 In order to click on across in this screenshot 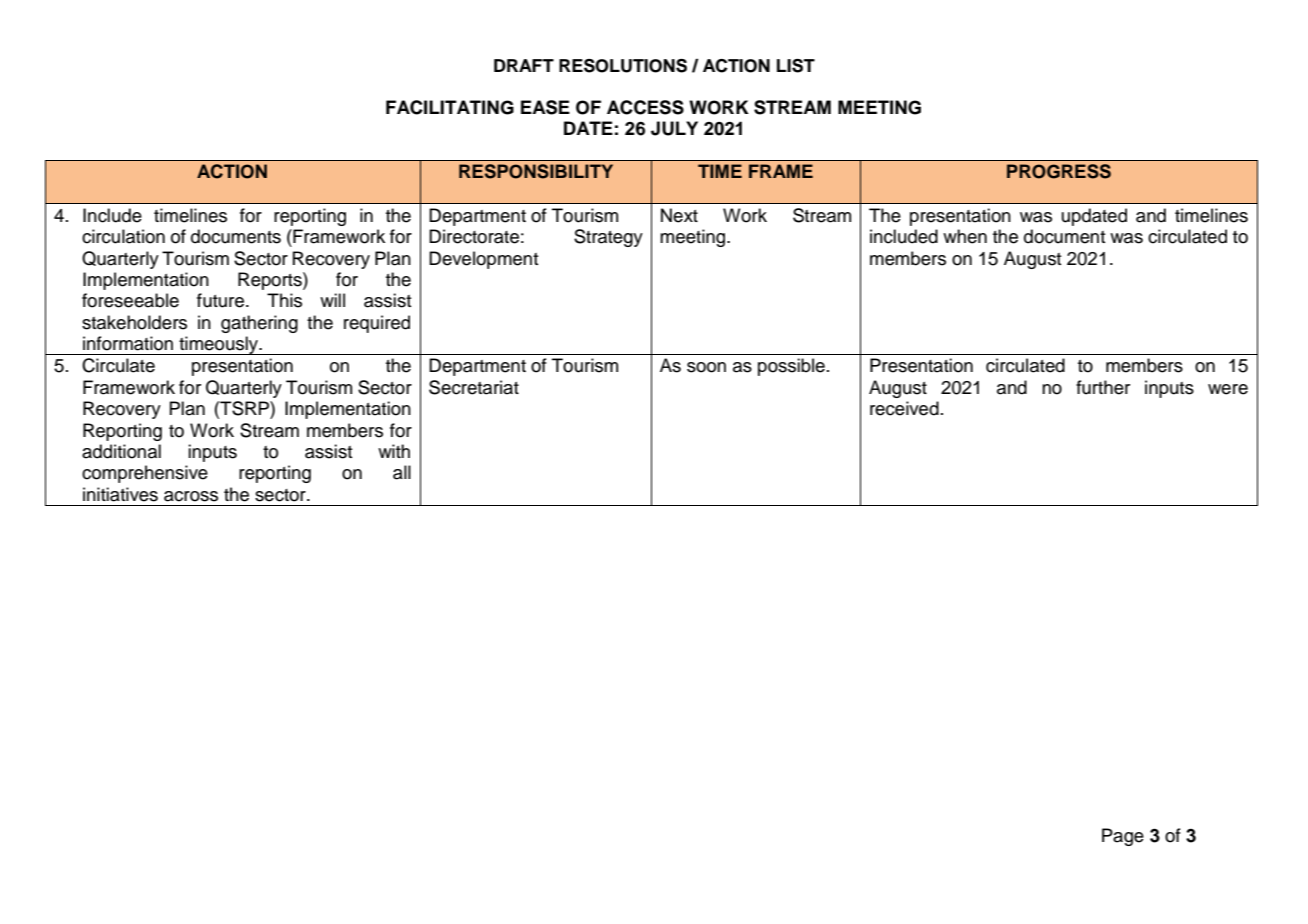, I will do `click(191, 496)`.
